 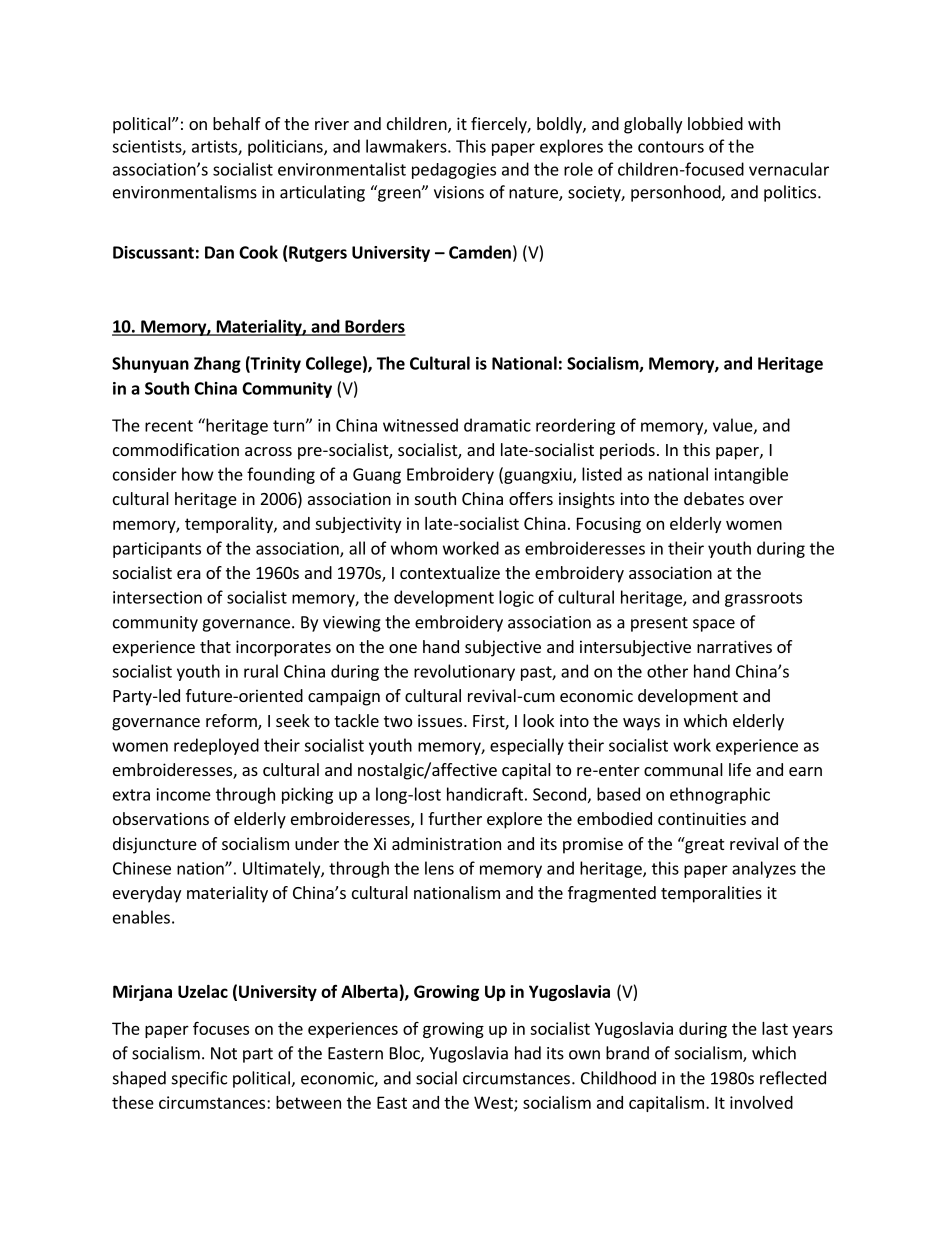 I want to click on pedagogies, so click(x=454, y=171).
